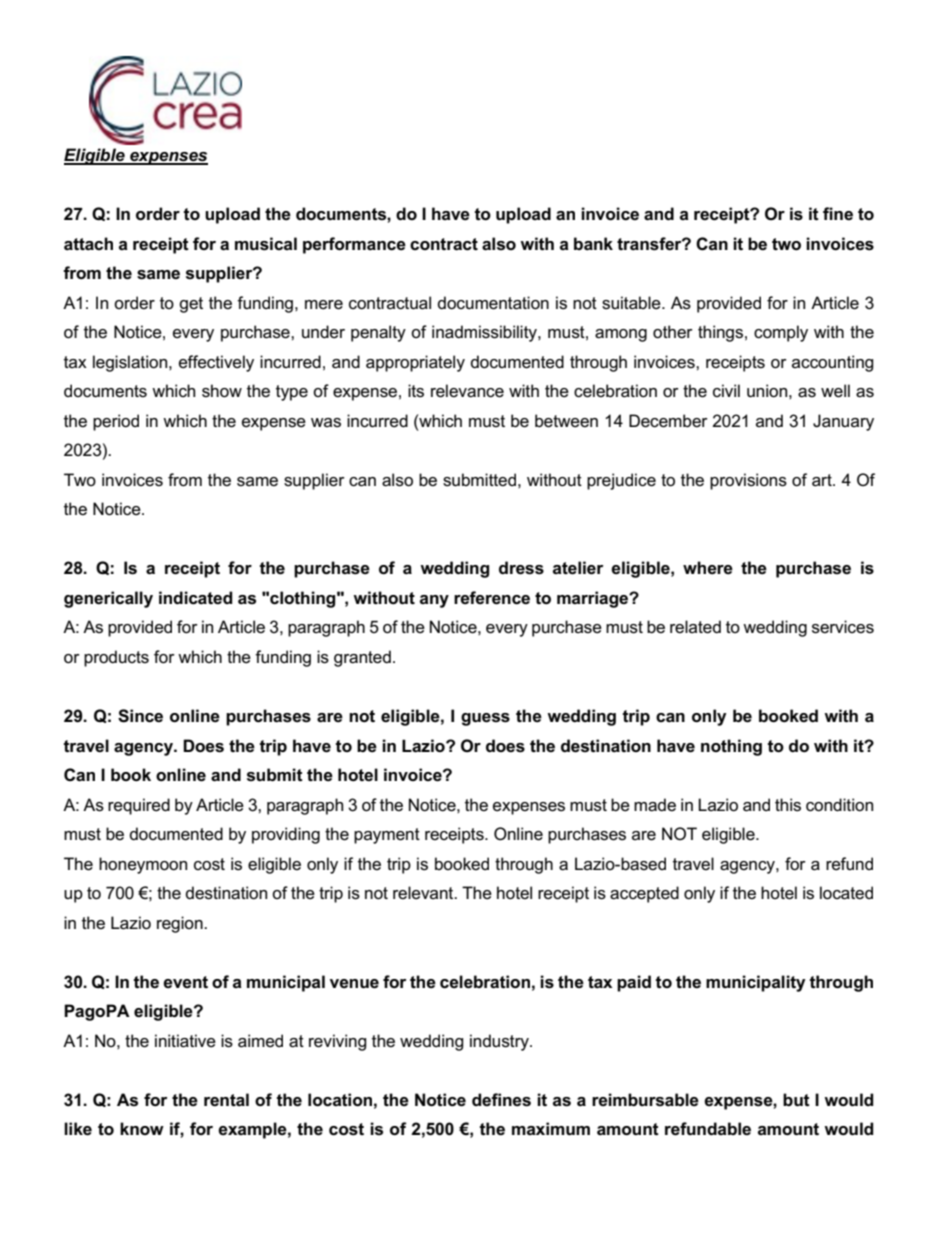 The image size is (952, 1233). I want to click on get, so click(191, 305).
